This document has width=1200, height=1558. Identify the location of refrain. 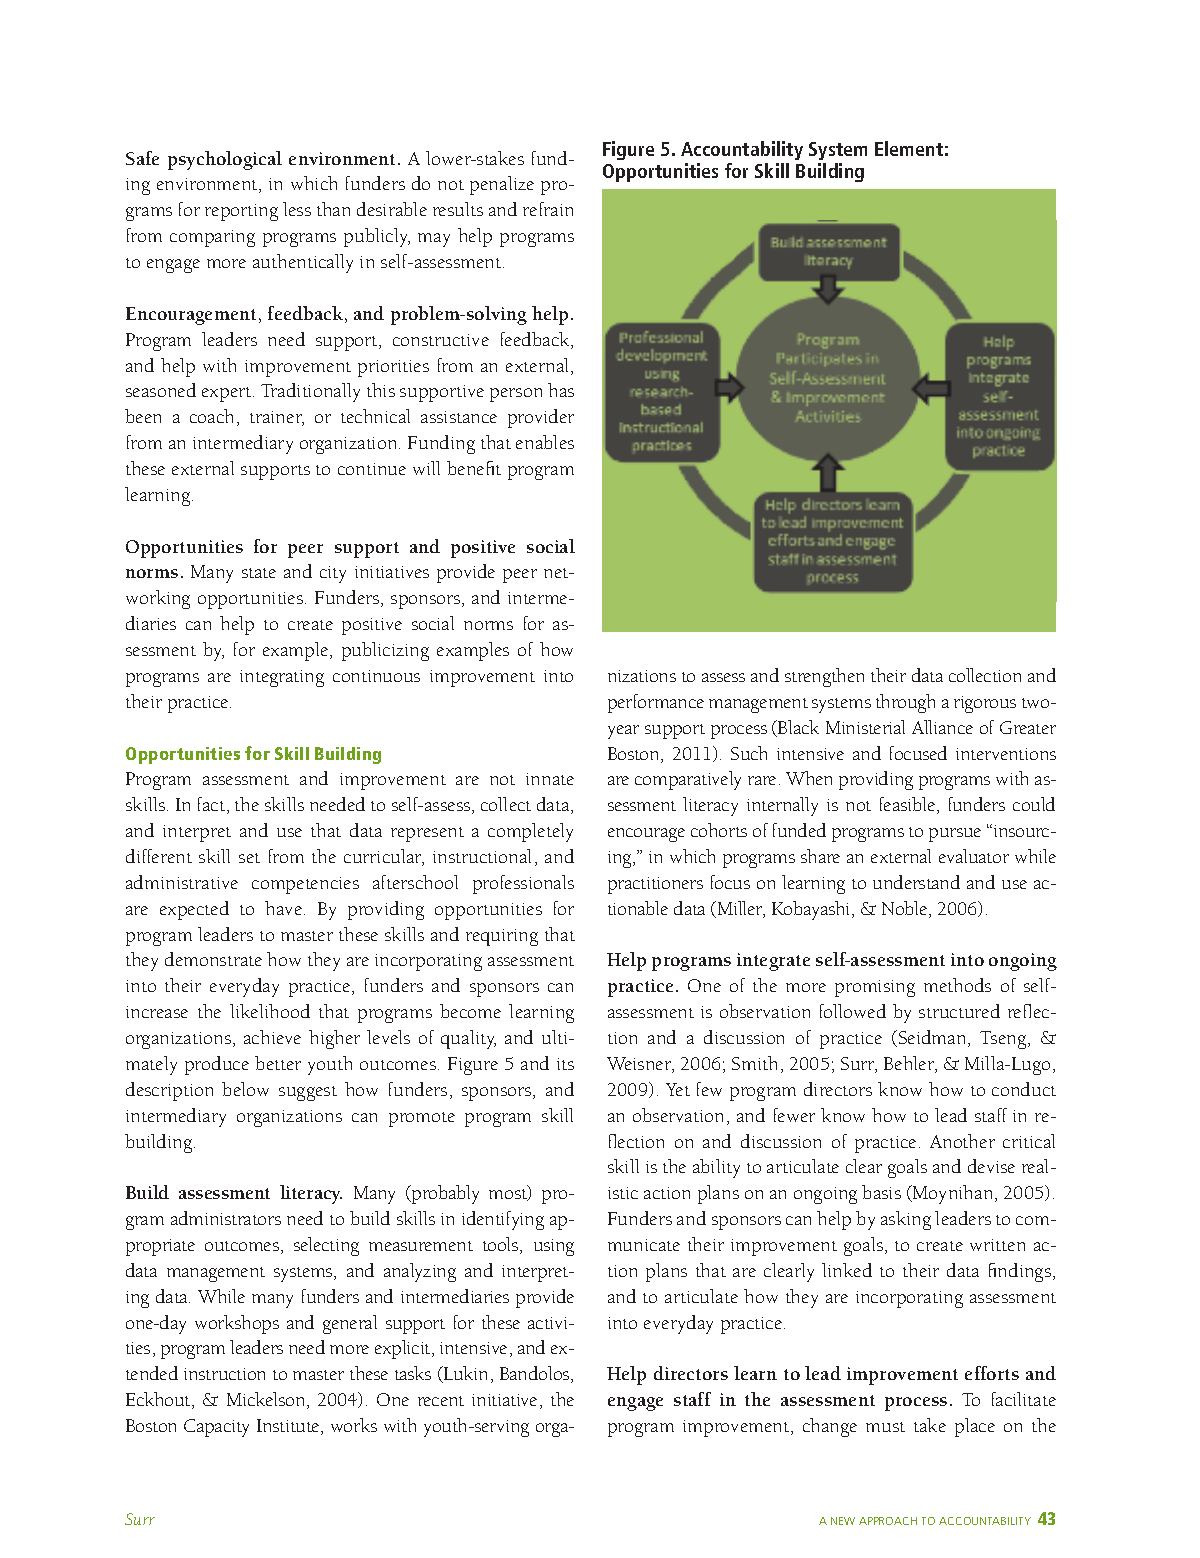
(548, 209).
